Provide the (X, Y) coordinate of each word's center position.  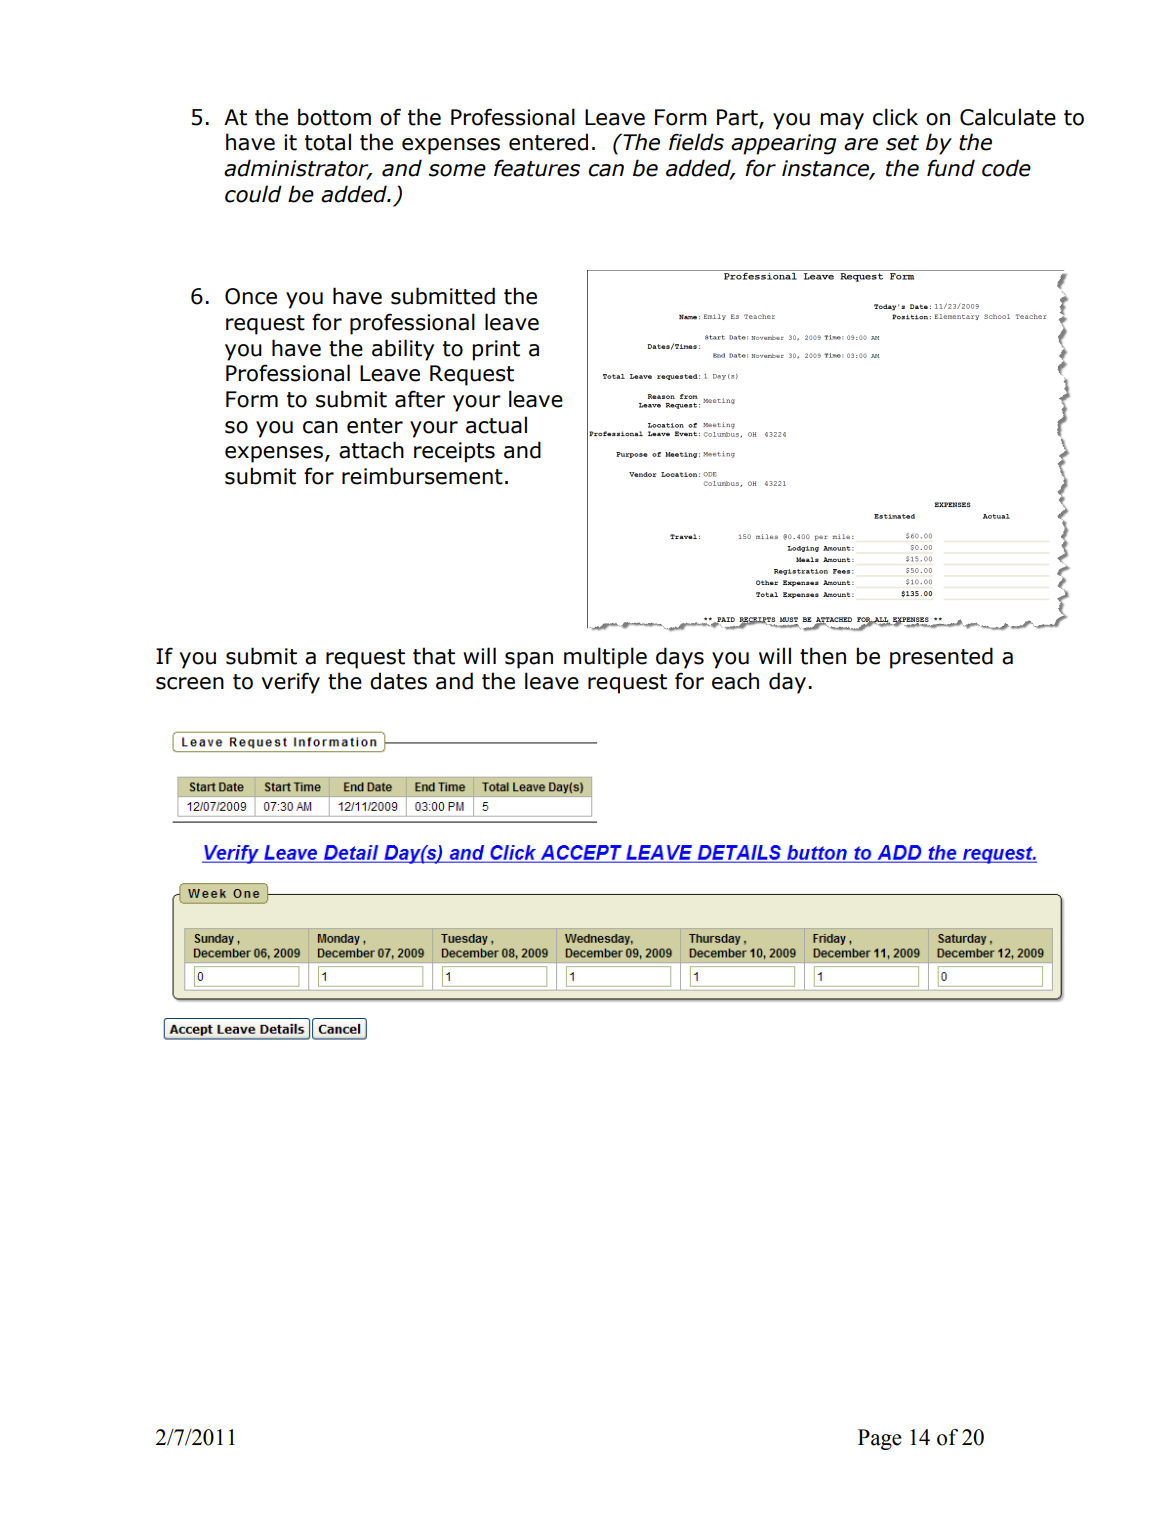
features (537, 168)
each (735, 681)
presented (941, 658)
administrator (297, 169)
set (902, 143)
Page (880, 1439)
